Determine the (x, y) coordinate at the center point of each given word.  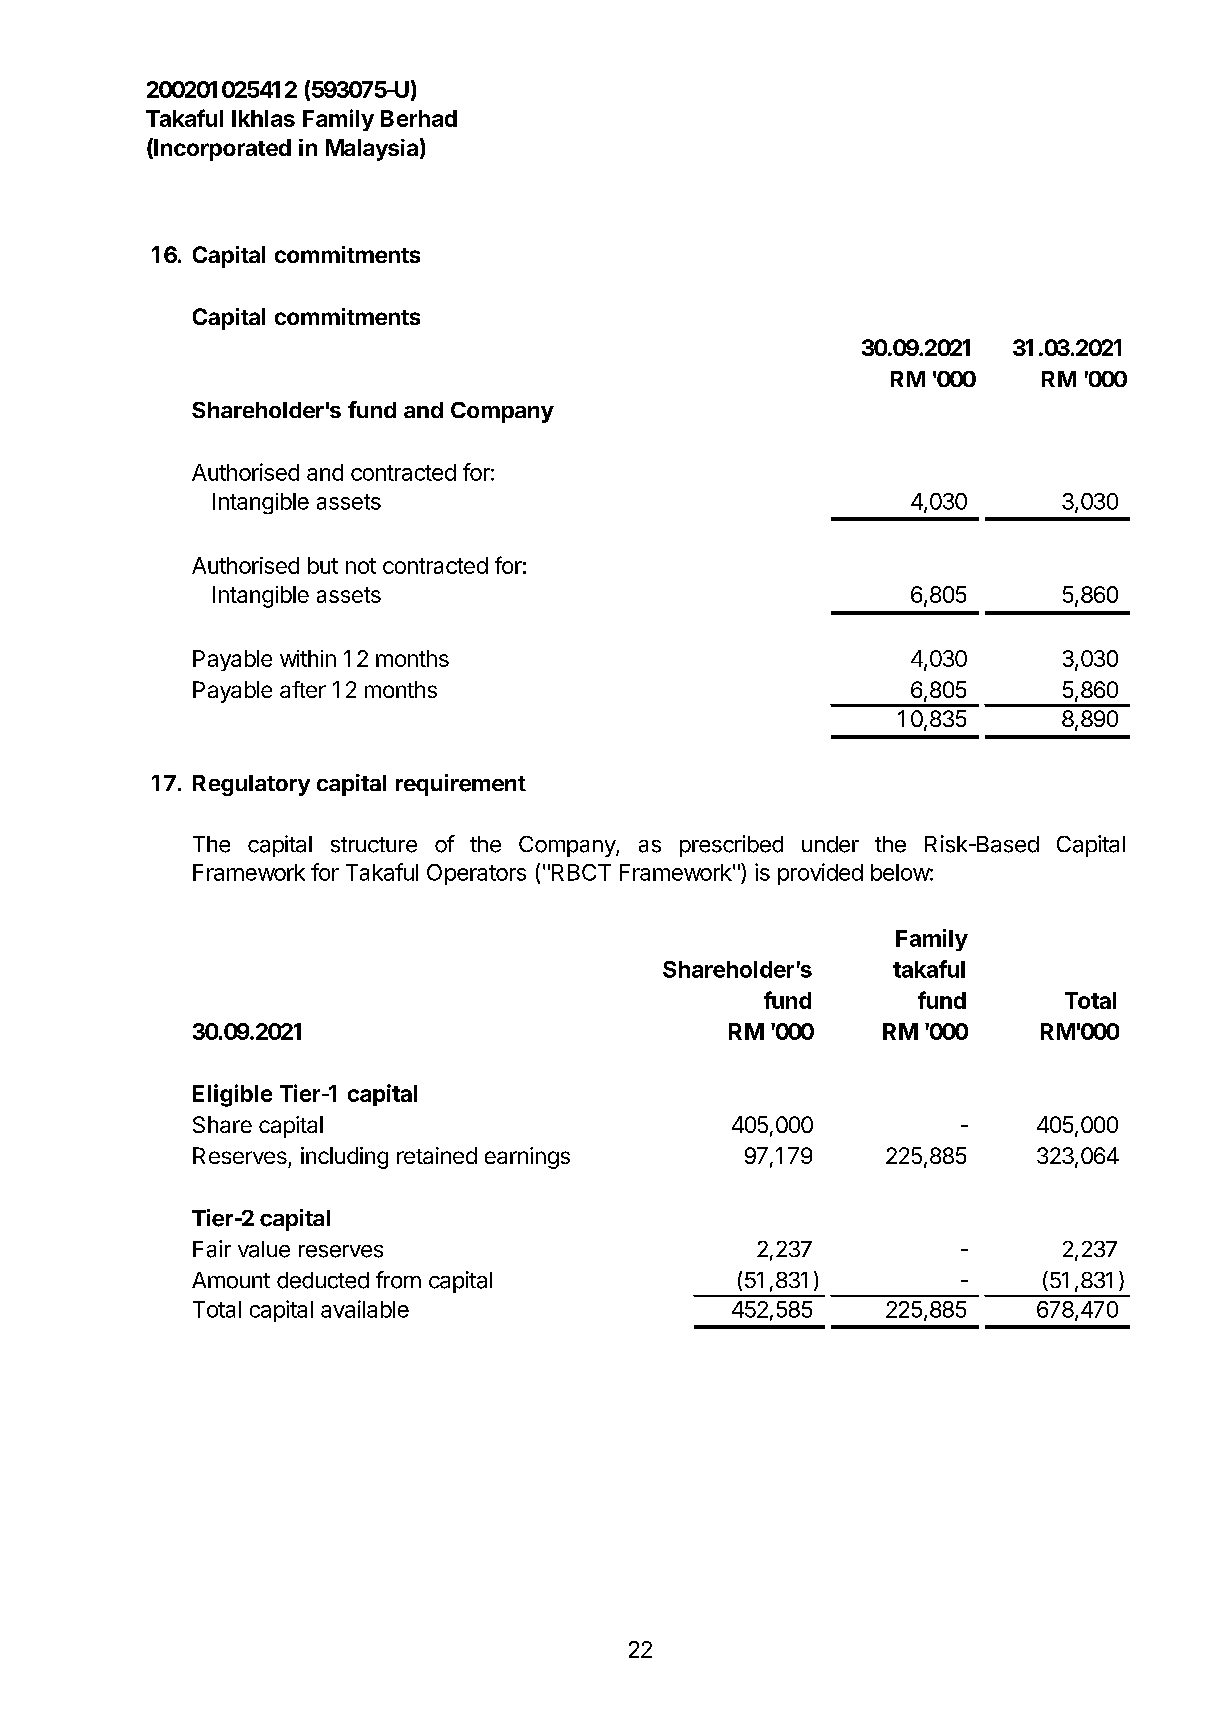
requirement (461, 785)
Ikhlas (263, 118)
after (303, 689)
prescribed (731, 846)
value (264, 1249)
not (361, 566)
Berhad (419, 118)
